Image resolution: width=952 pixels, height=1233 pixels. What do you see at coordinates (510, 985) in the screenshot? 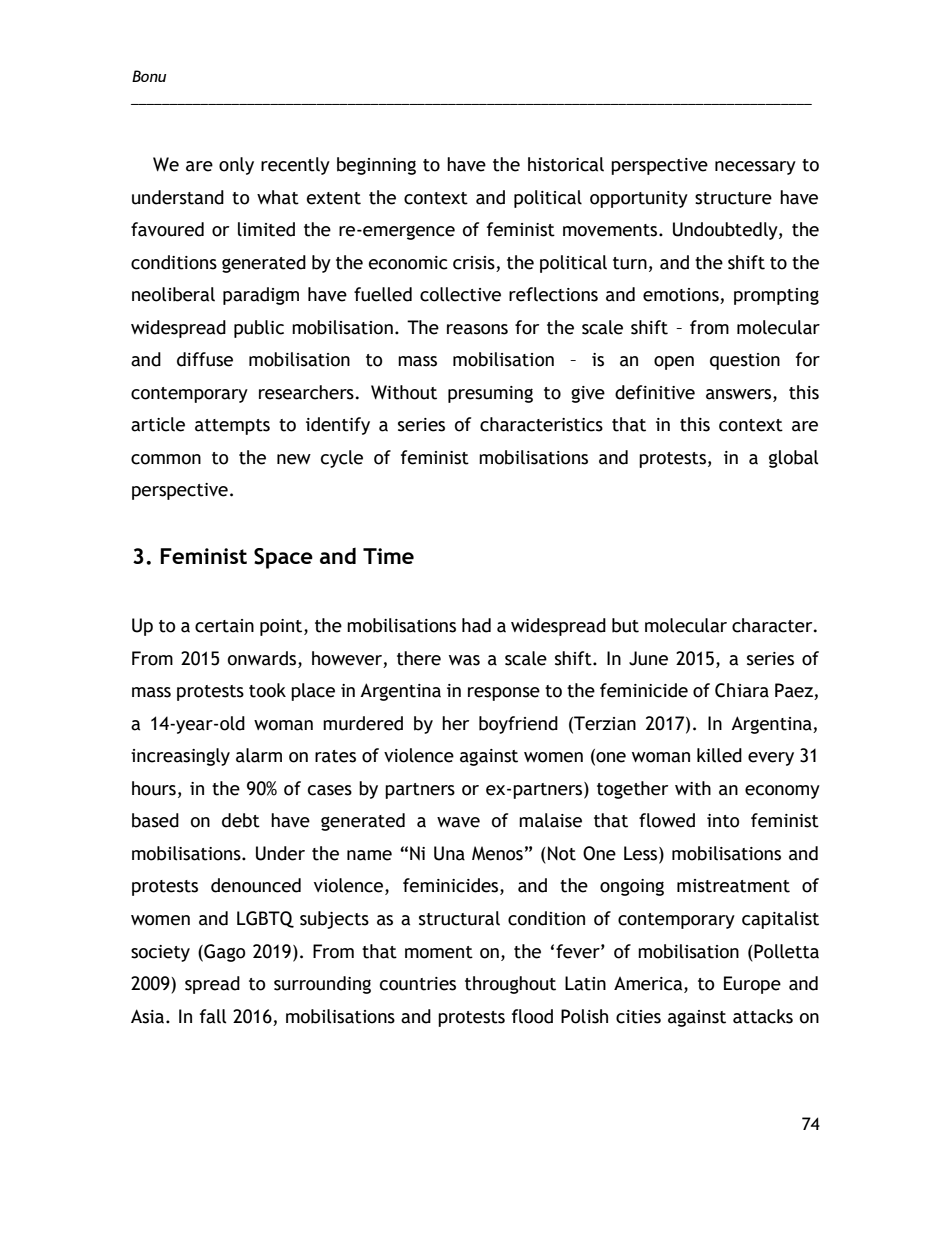
I see `throughout` at bounding box center [510, 985].
